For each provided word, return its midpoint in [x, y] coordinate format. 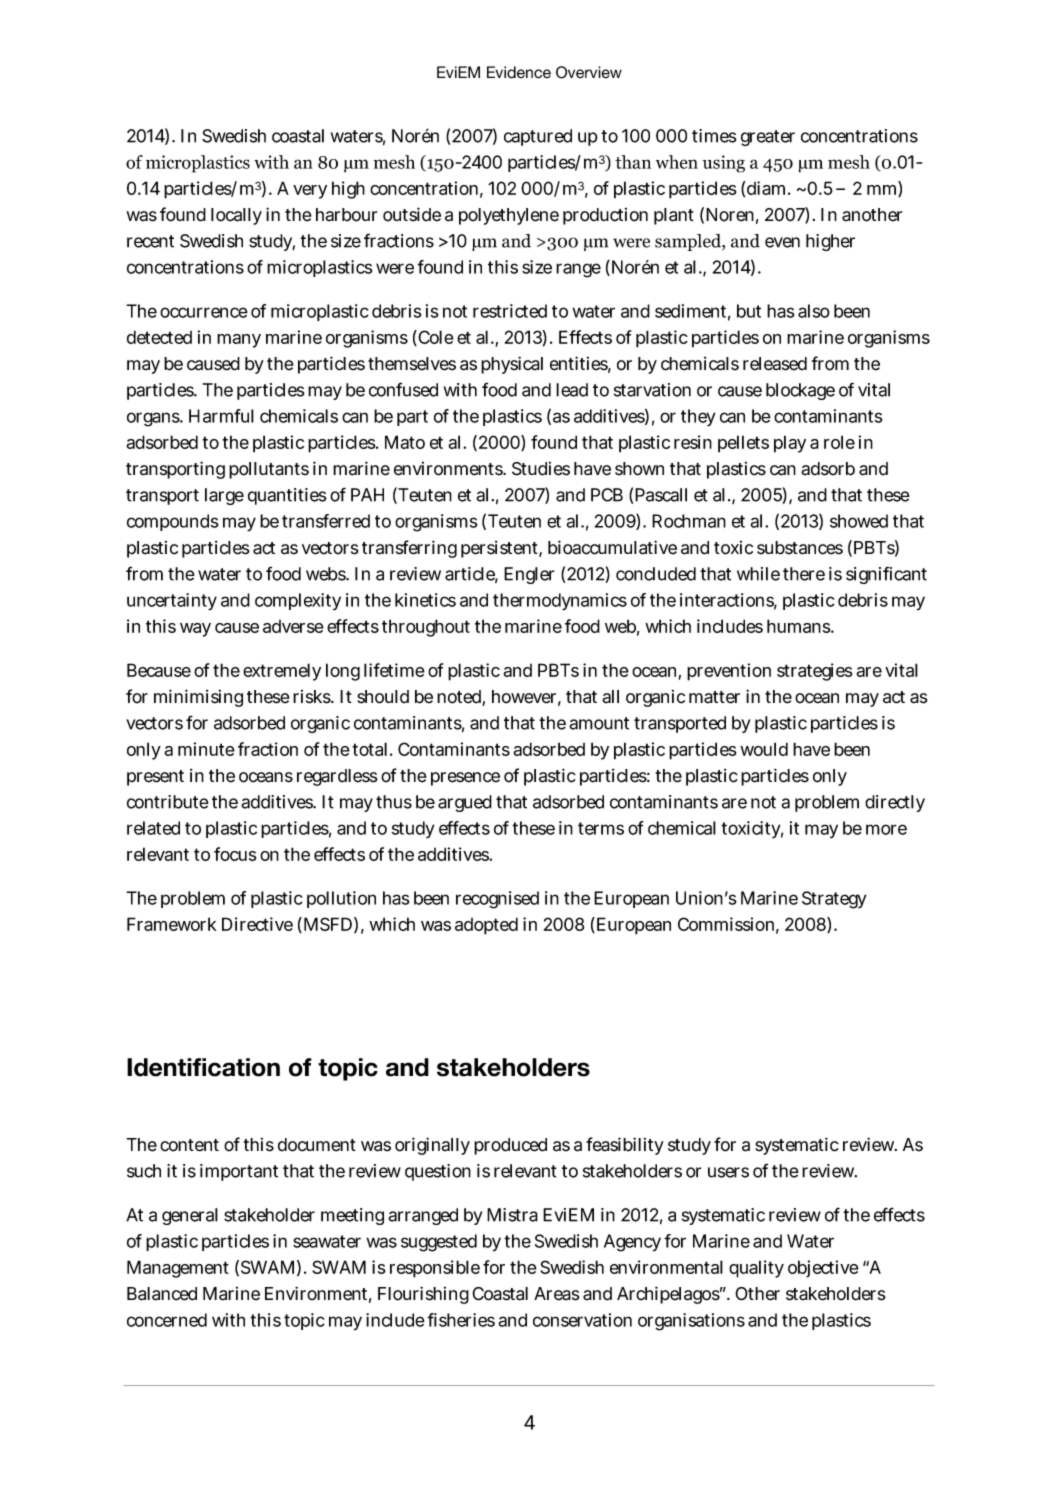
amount [599, 723]
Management [178, 1269]
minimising [198, 698]
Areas [557, 1294]
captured [538, 137]
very [310, 192]
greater [768, 138]
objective [823, 1269]
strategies [814, 672]
